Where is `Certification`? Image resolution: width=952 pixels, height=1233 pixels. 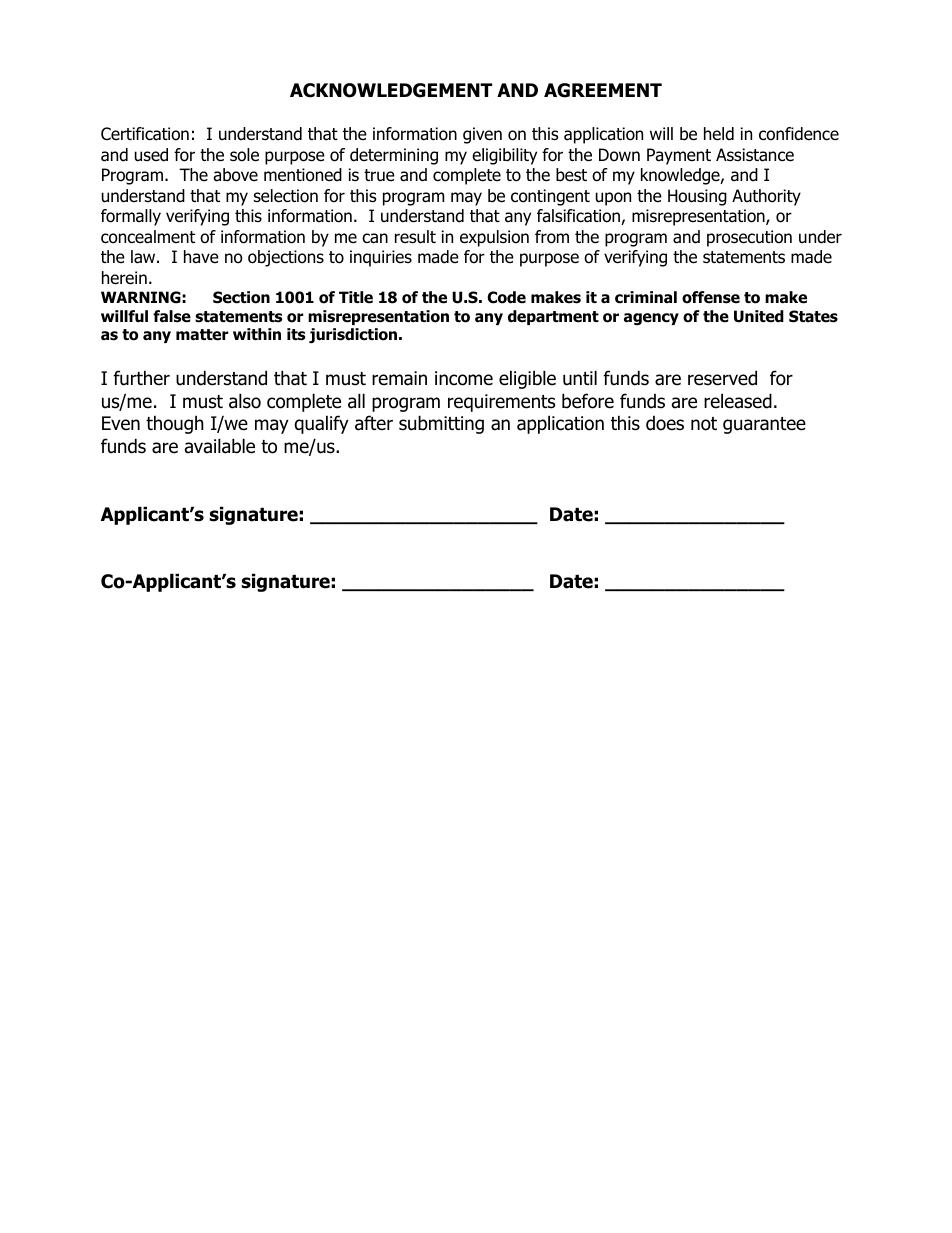 Certification is located at coordinates (145, 134).
